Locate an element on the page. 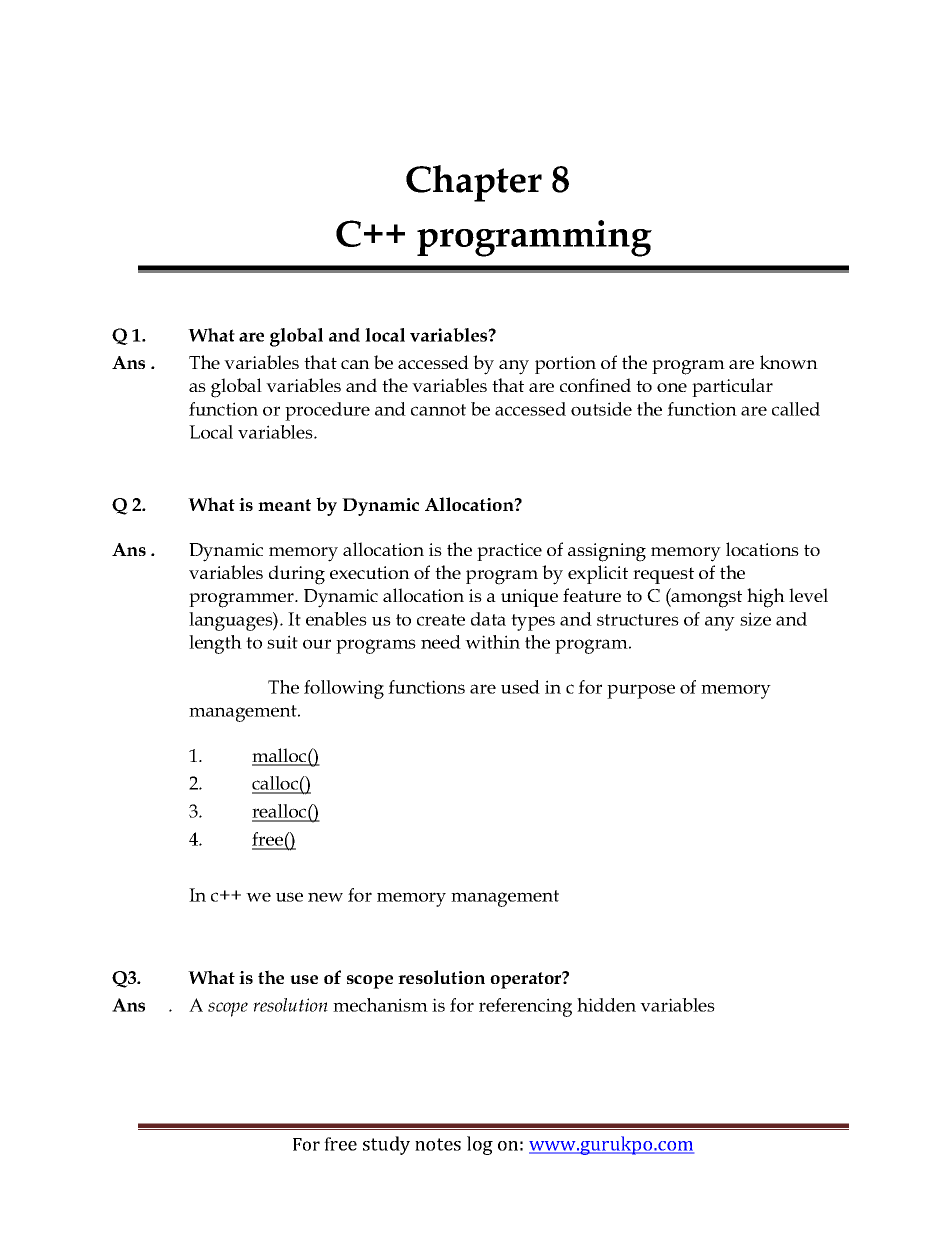 The width and height of the image is (952, 1233). Chapter is located at coordinates (474, 183).
